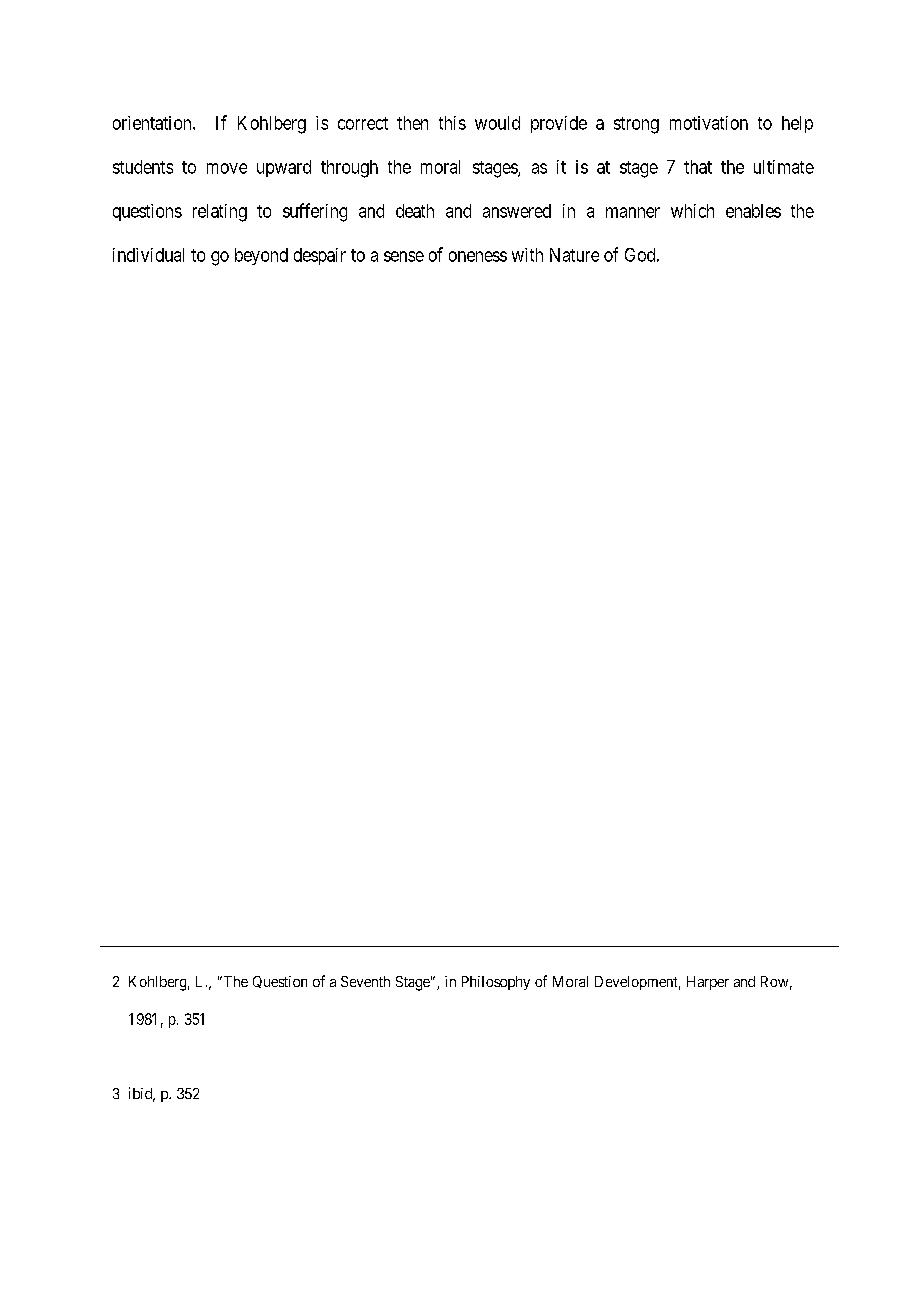  Describe the element at coordinates (496, 983) in the image. I see `Philosophy` at that location.
